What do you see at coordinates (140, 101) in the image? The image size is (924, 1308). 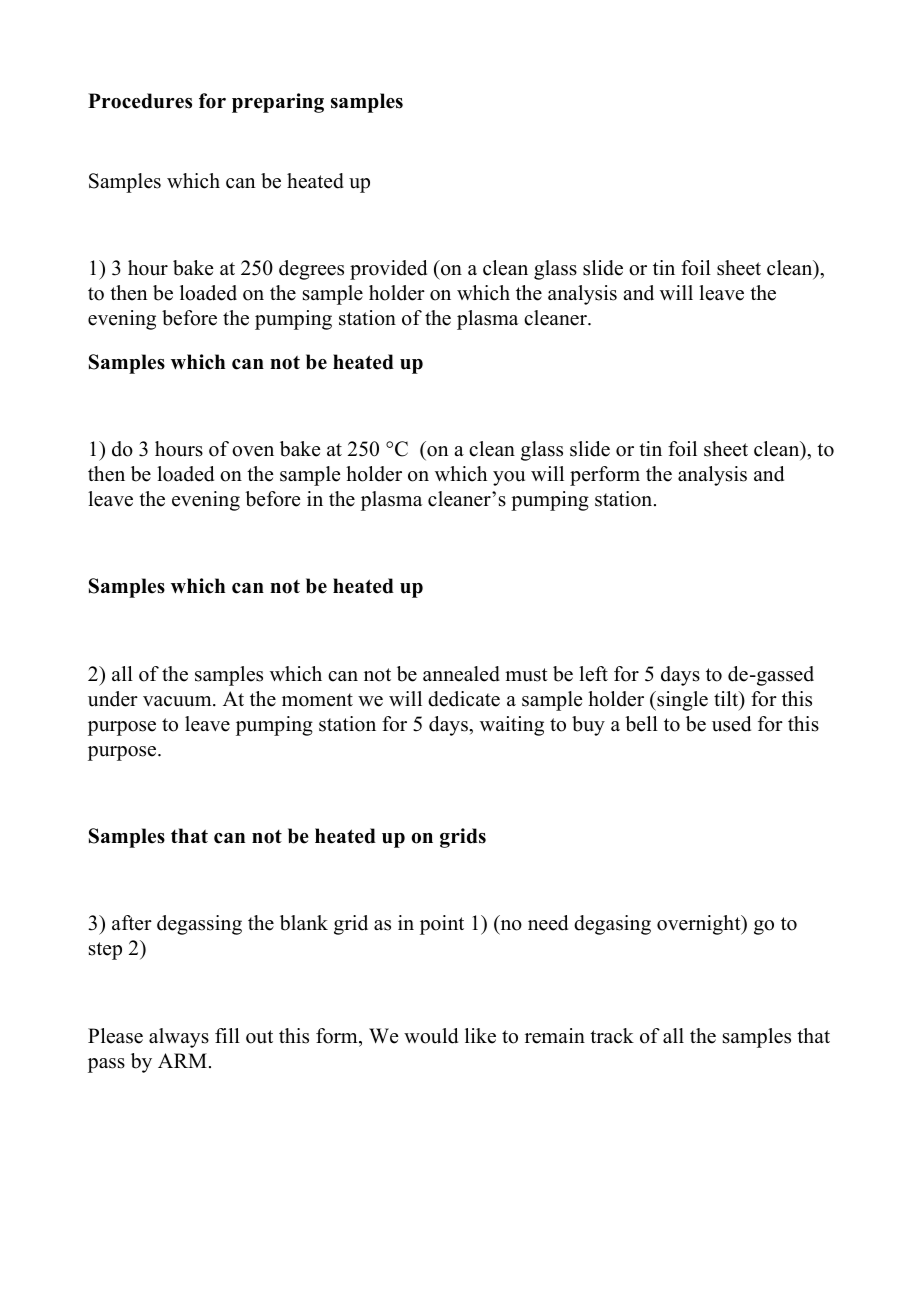 I see `Procedures` at bounding box center [140, 101].
